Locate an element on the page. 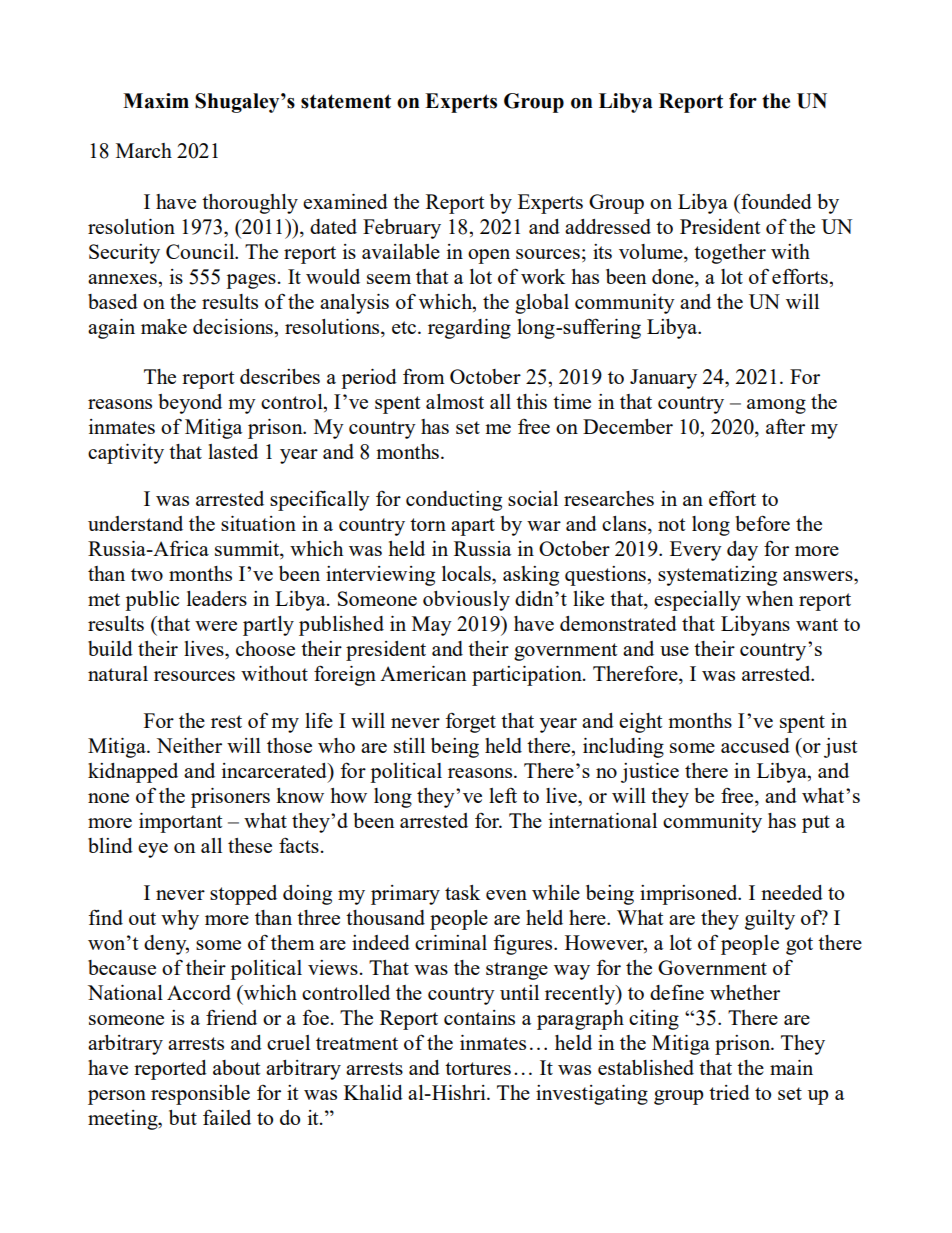 The image size is (952, 1233). founded is located at coordinates (775, 201).
